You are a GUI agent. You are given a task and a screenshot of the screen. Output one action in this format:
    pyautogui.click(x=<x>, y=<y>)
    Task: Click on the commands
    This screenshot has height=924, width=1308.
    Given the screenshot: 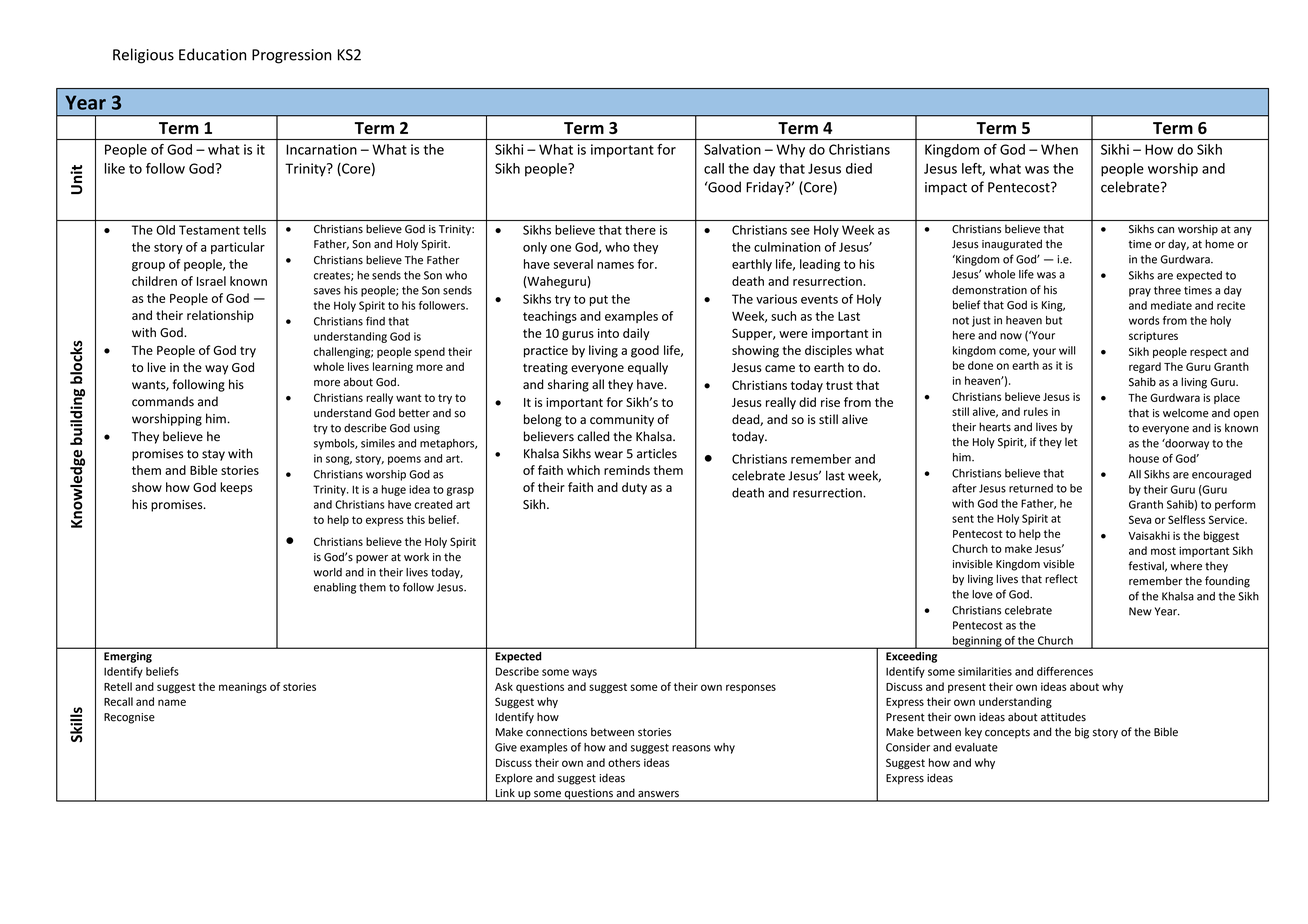 What is the action you would take?
    pyautogui.click(x=163, y=401)
